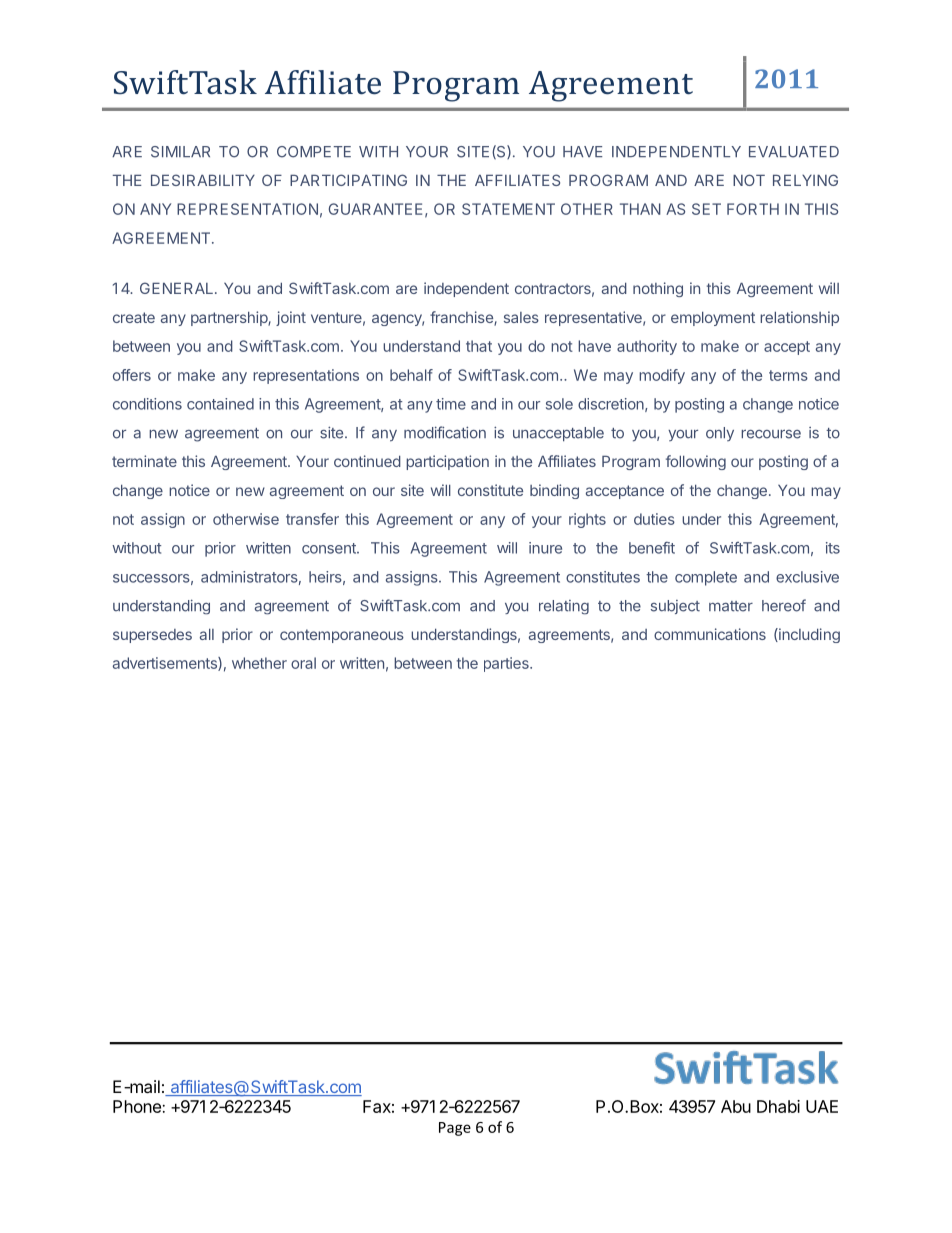 This screenshot has width=952, height=1233. What do you see at coordinates (508, 209) in the screenshot?
I see `STATEMENT` at bounding box center [508, 209].
